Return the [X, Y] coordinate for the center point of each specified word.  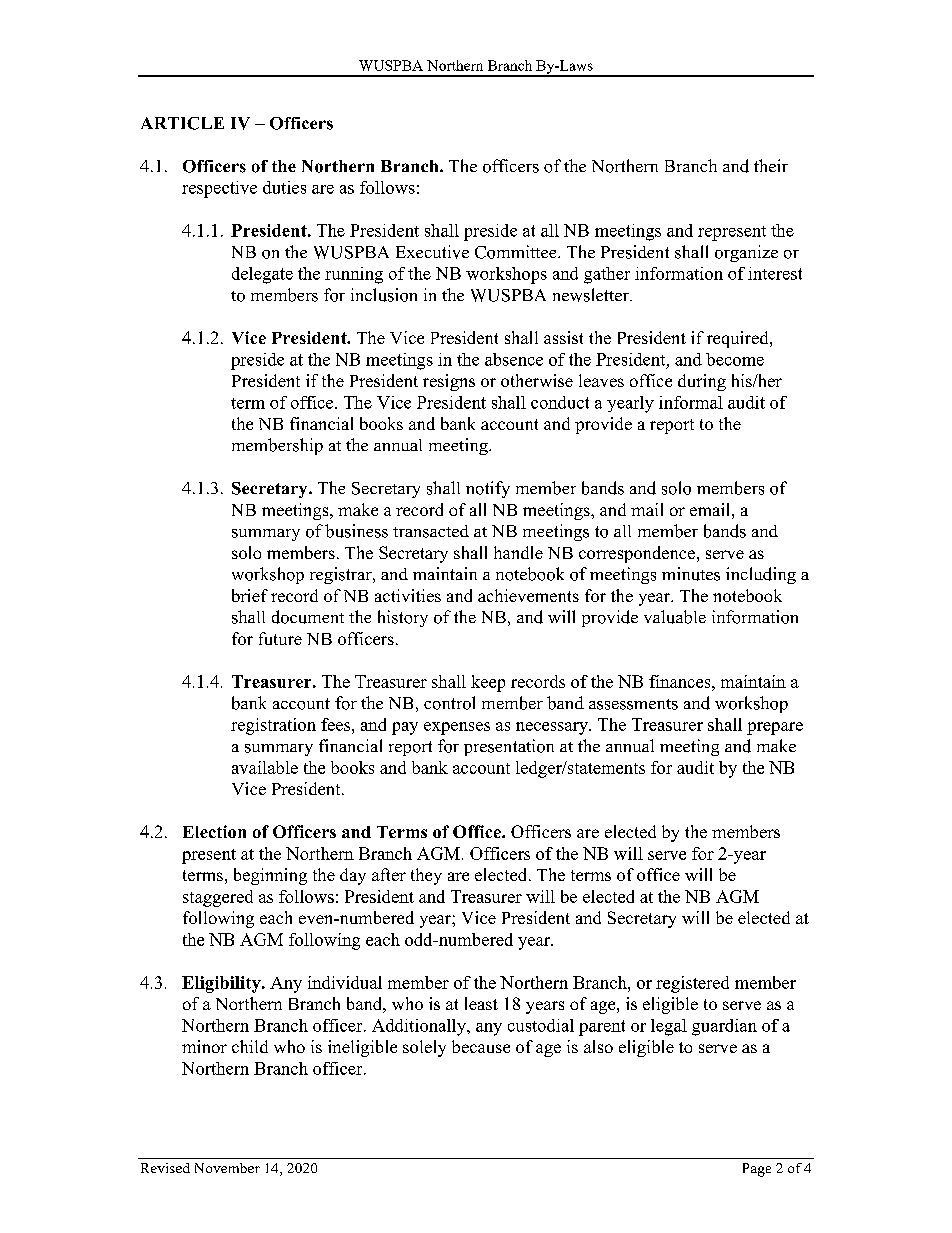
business [356, 531]
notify [488, 489]
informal [691, 402]
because [481, 1046]
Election [214, 831]
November [227, 1168]
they [426, 876]
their [771, 165]
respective [219, 189]
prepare [775, 728]
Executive [432, 252]
